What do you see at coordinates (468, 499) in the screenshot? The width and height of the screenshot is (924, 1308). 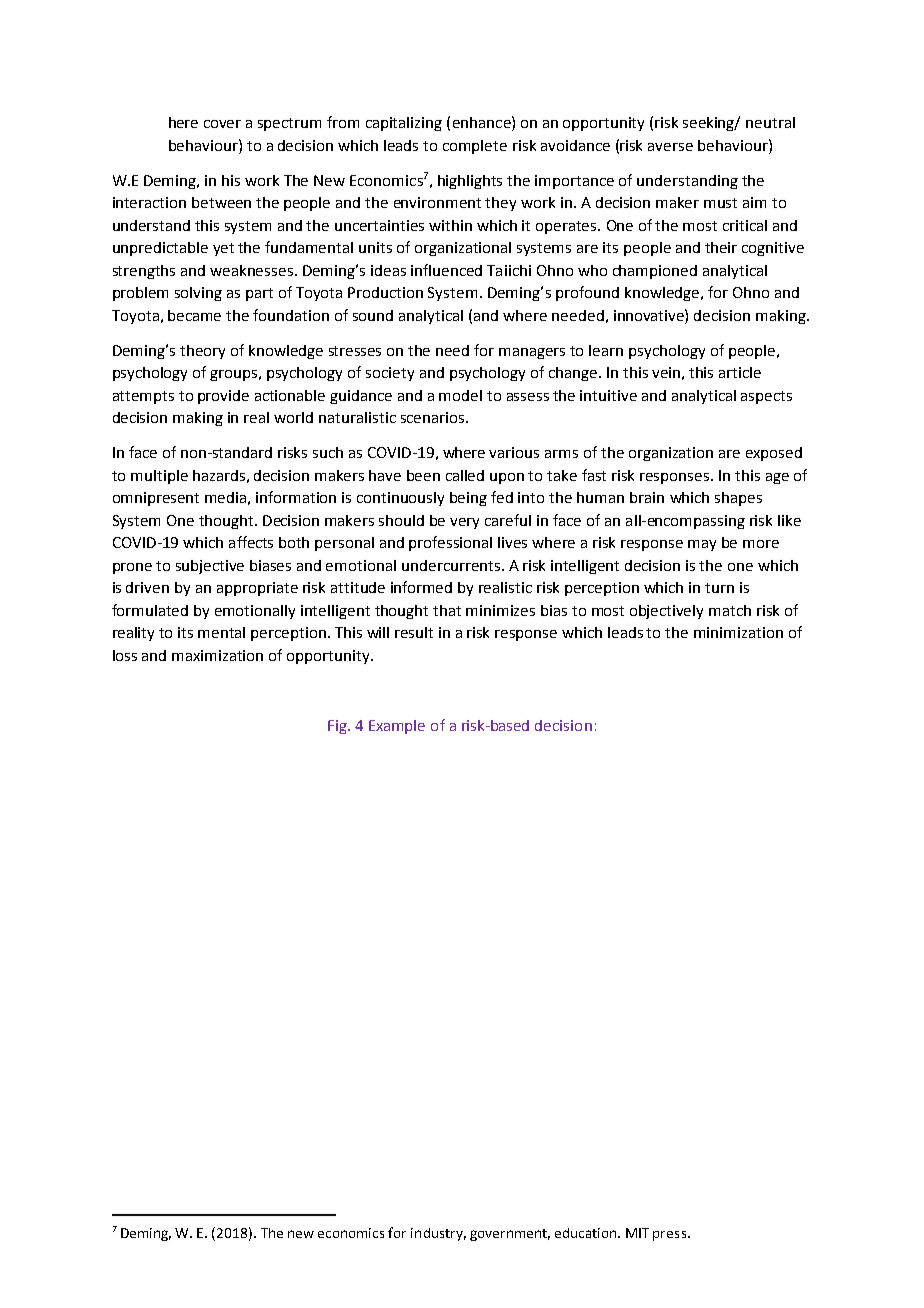 I see `being` at bounding box center [468, 499].
